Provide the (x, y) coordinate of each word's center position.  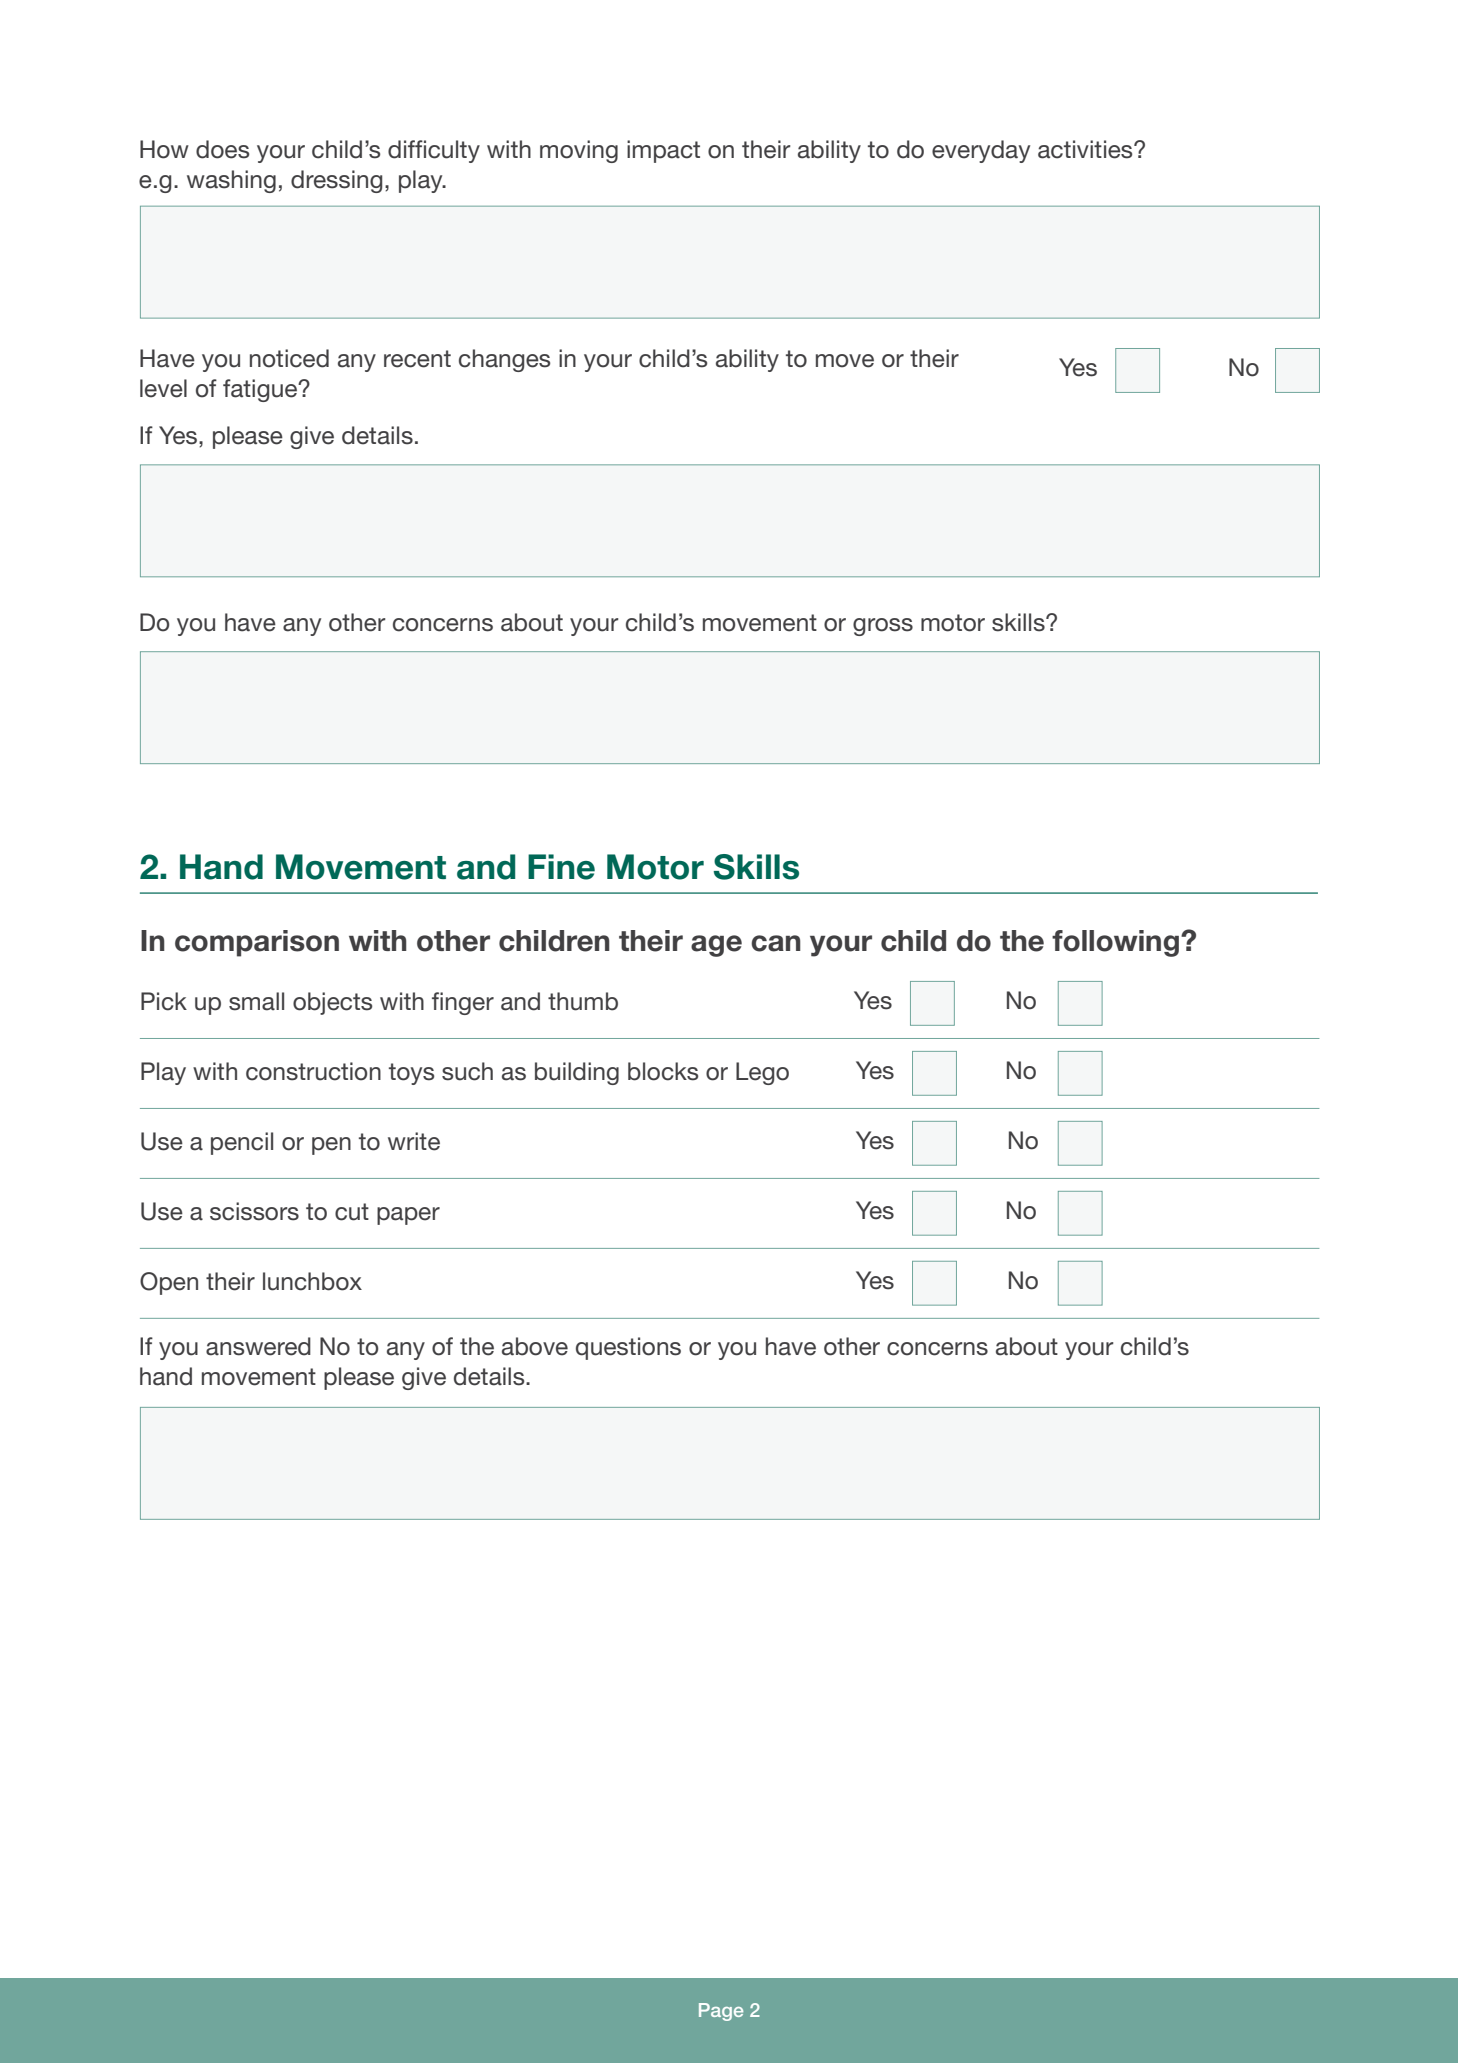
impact (663, 151)
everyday (981, 151)
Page (721, 2012)
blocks (663, 1071)
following (1115, 943)
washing (231, 181)
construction (313, 1071)
